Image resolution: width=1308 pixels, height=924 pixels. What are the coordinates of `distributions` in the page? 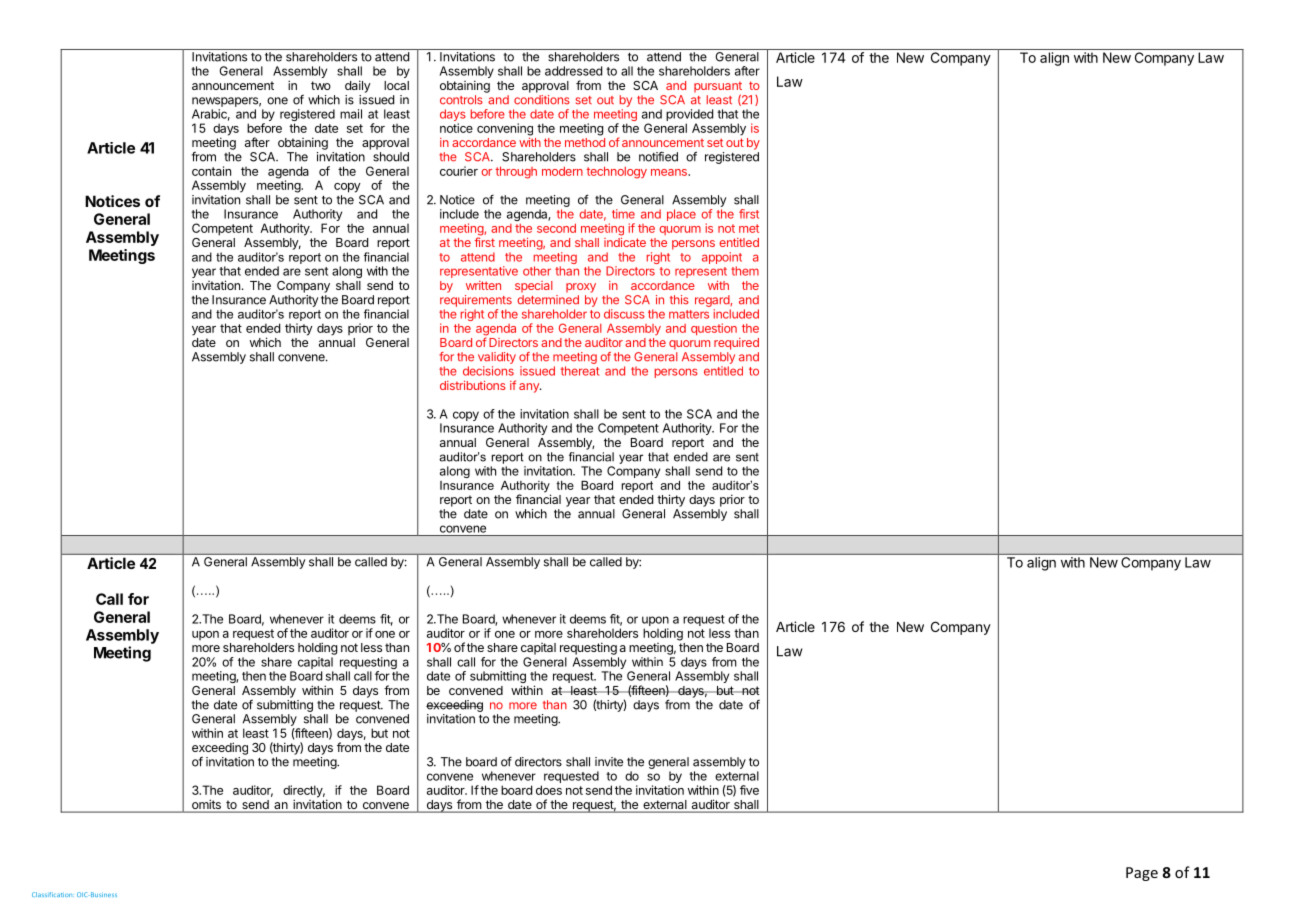 It's located at (473, 385).
